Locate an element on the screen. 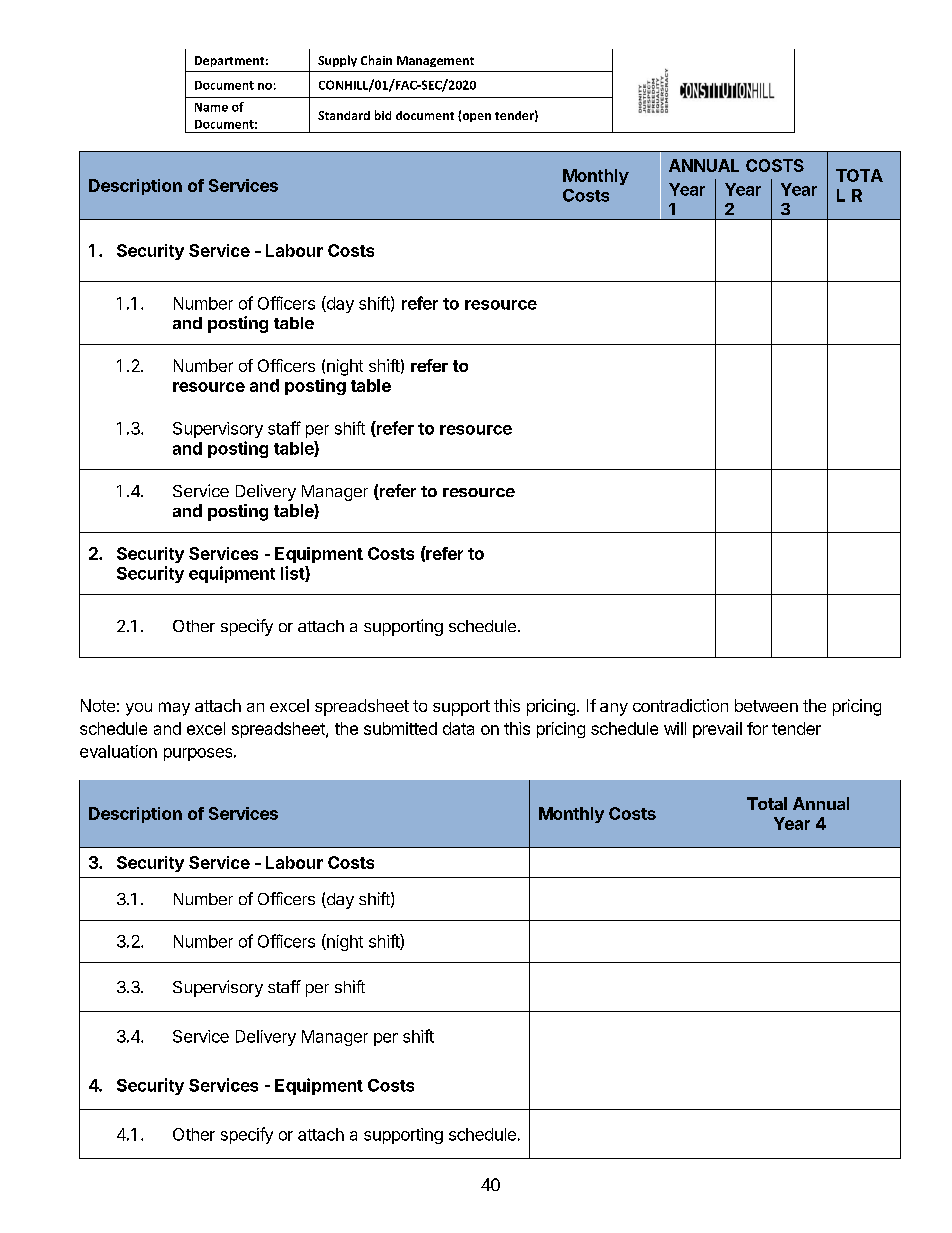 This screenshot has height=1233, width=952. contradiction is located at coordinates (680, 705).
